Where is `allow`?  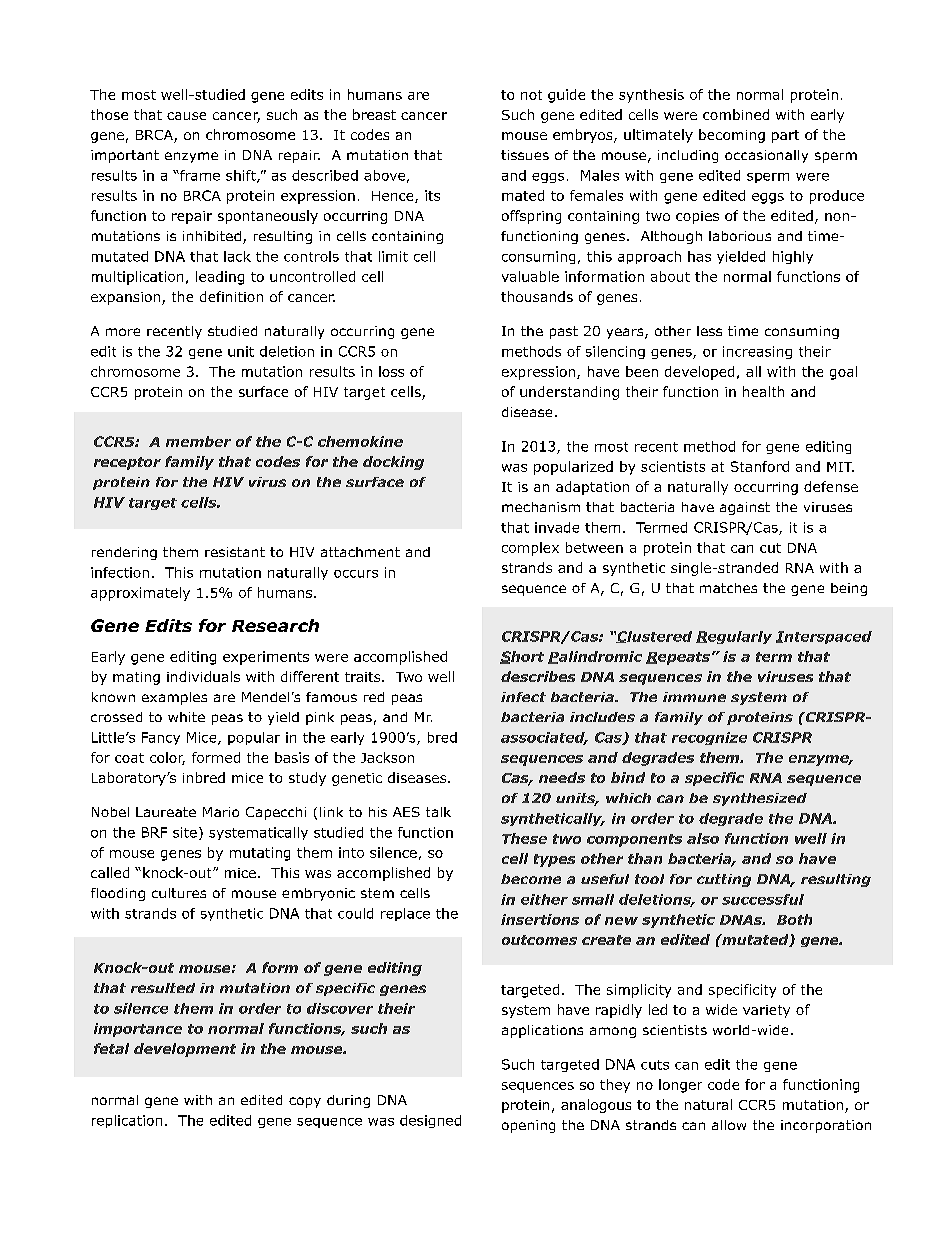 allow is located at coordinates (729, 1125).
